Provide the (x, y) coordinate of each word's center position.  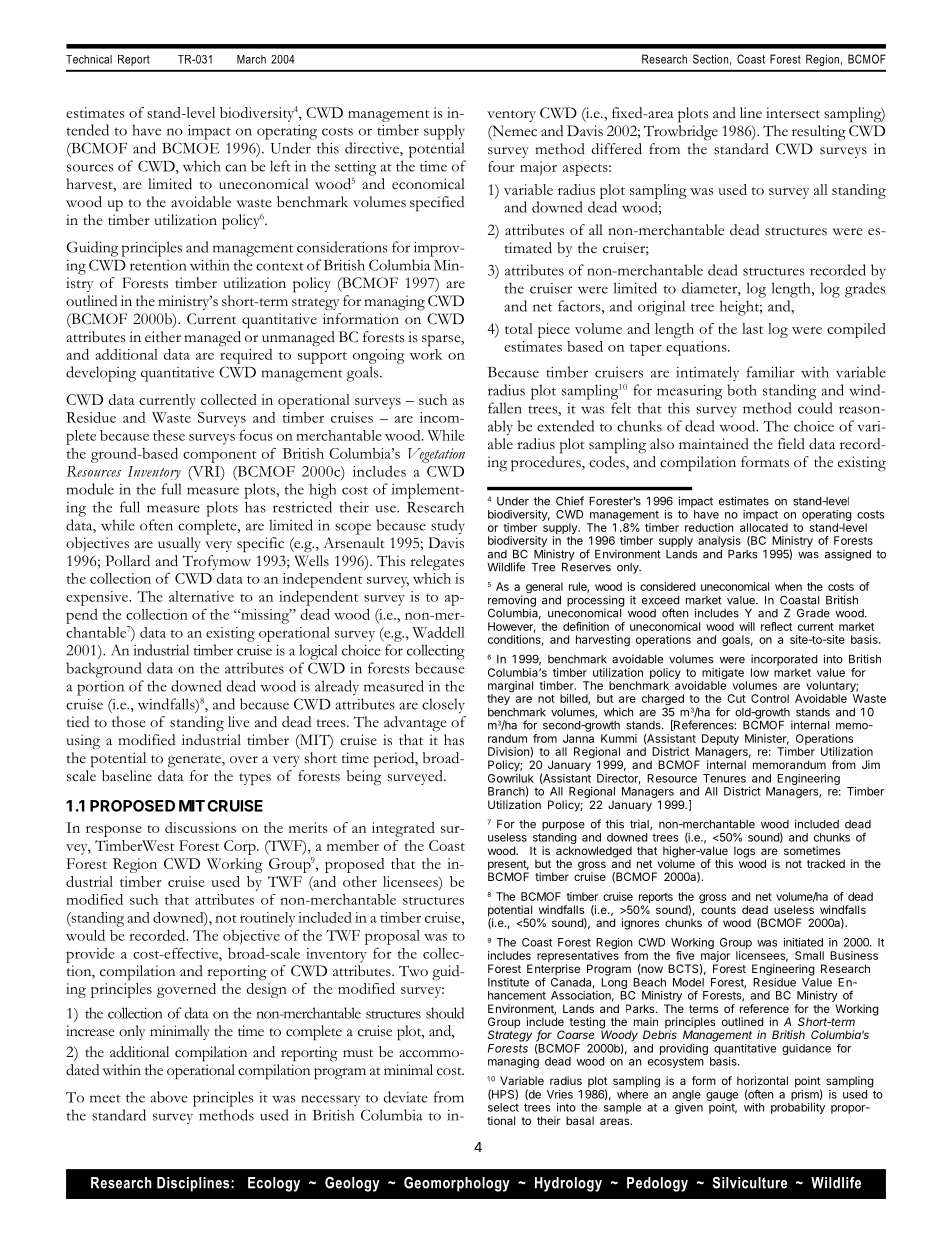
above (169, 1097)
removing (512, 602)
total (519, 328)
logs (744, 852)
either (163, 336)
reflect (776, 626)
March (251, 59)
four (501, 166)
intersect (793, 113)
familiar (771, 372)
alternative (201, 596)
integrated (403, 829)
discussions (200, 827)
